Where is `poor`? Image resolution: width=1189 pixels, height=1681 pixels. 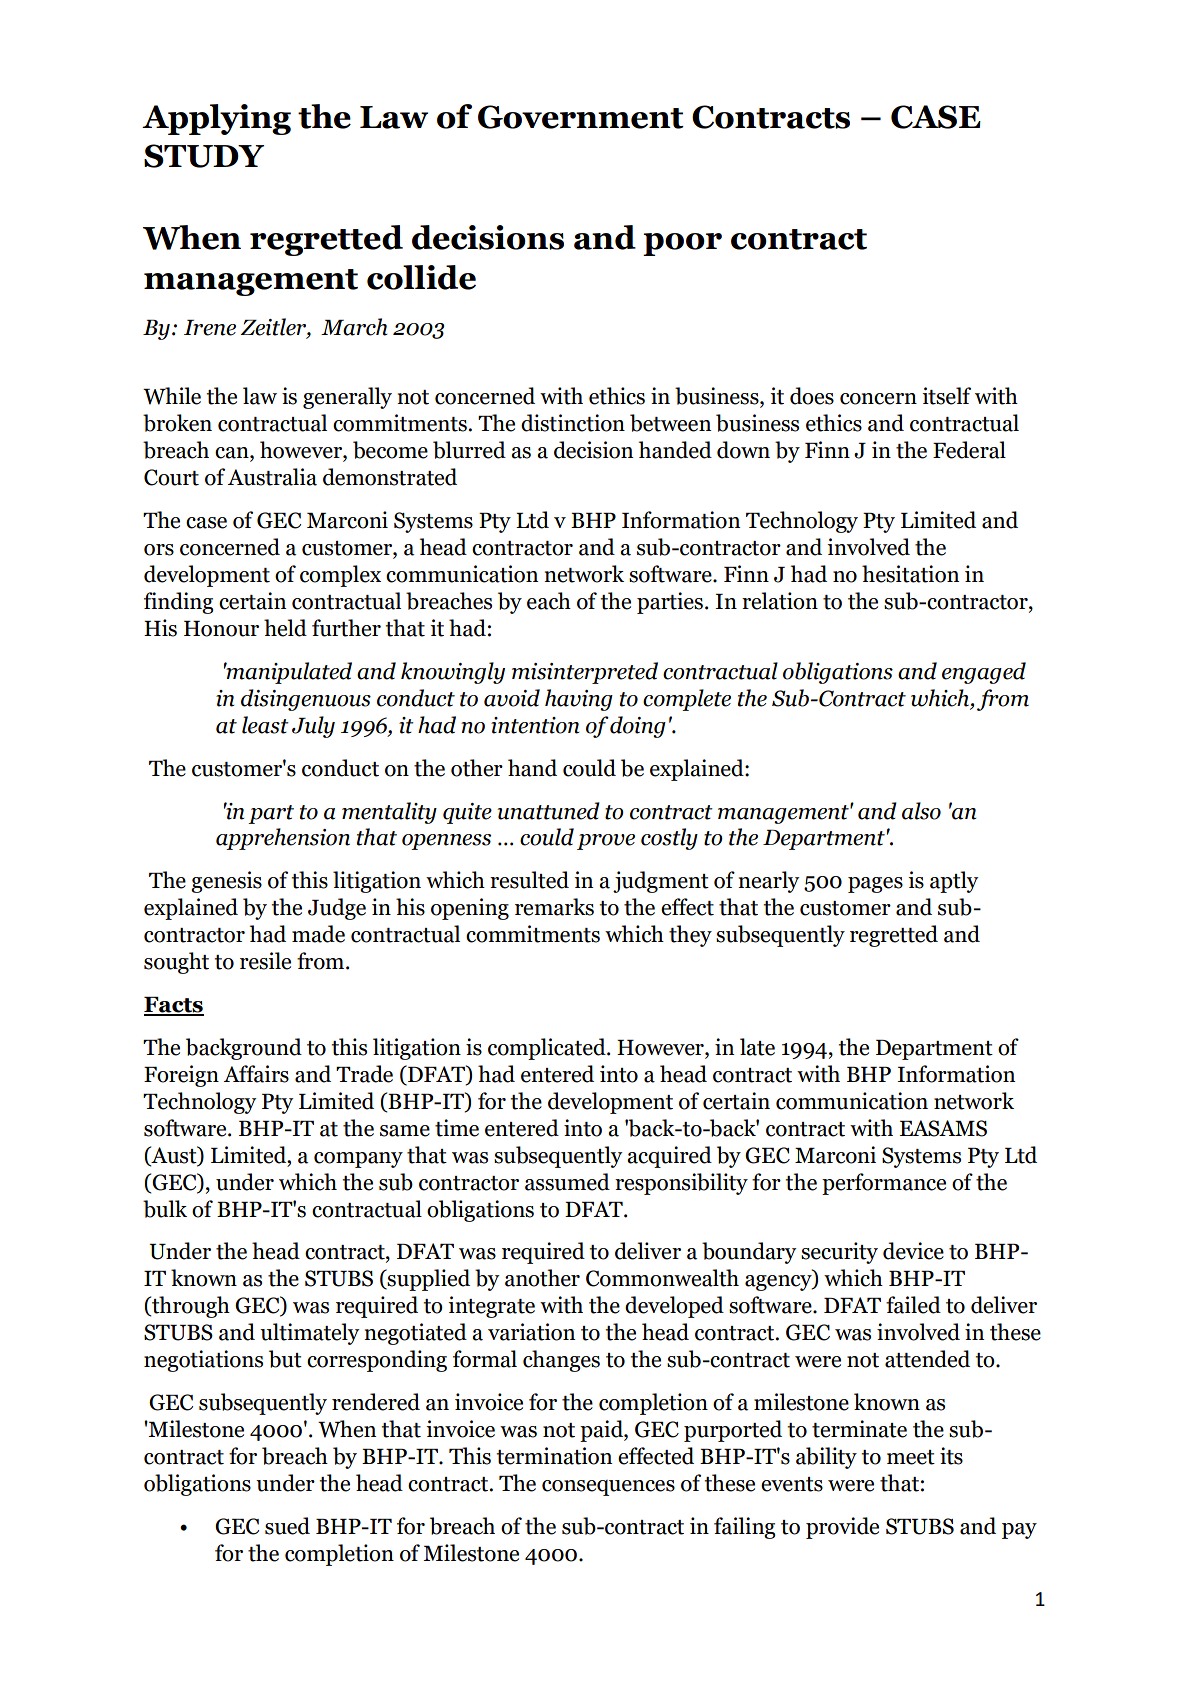 poor is located at coordinates (682, 244).
